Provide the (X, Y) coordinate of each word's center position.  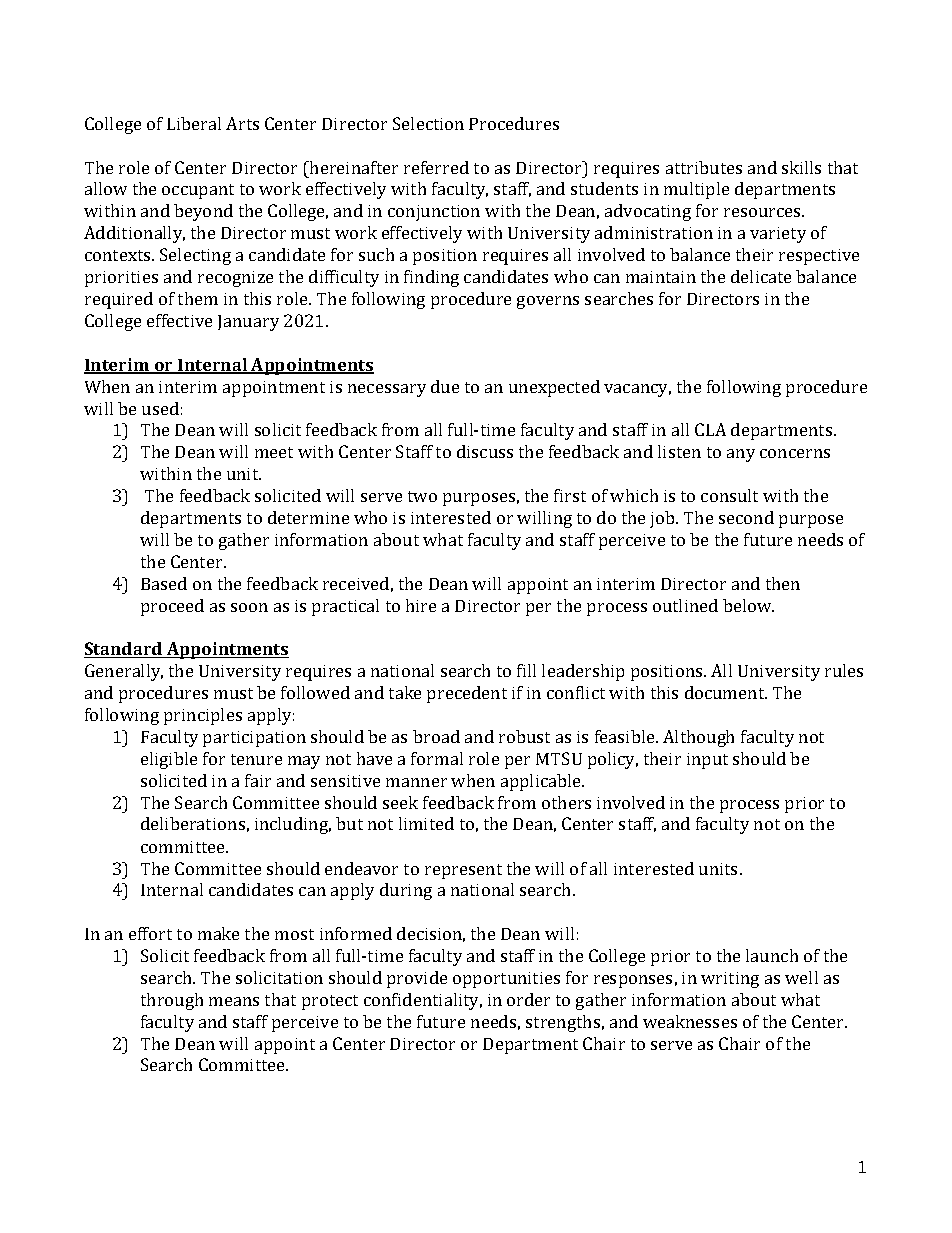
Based (164, 583)
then (783, 583)
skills (801, 167)
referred (436, 167)
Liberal (194, 123)
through (172, 1001)
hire (421, 605)
